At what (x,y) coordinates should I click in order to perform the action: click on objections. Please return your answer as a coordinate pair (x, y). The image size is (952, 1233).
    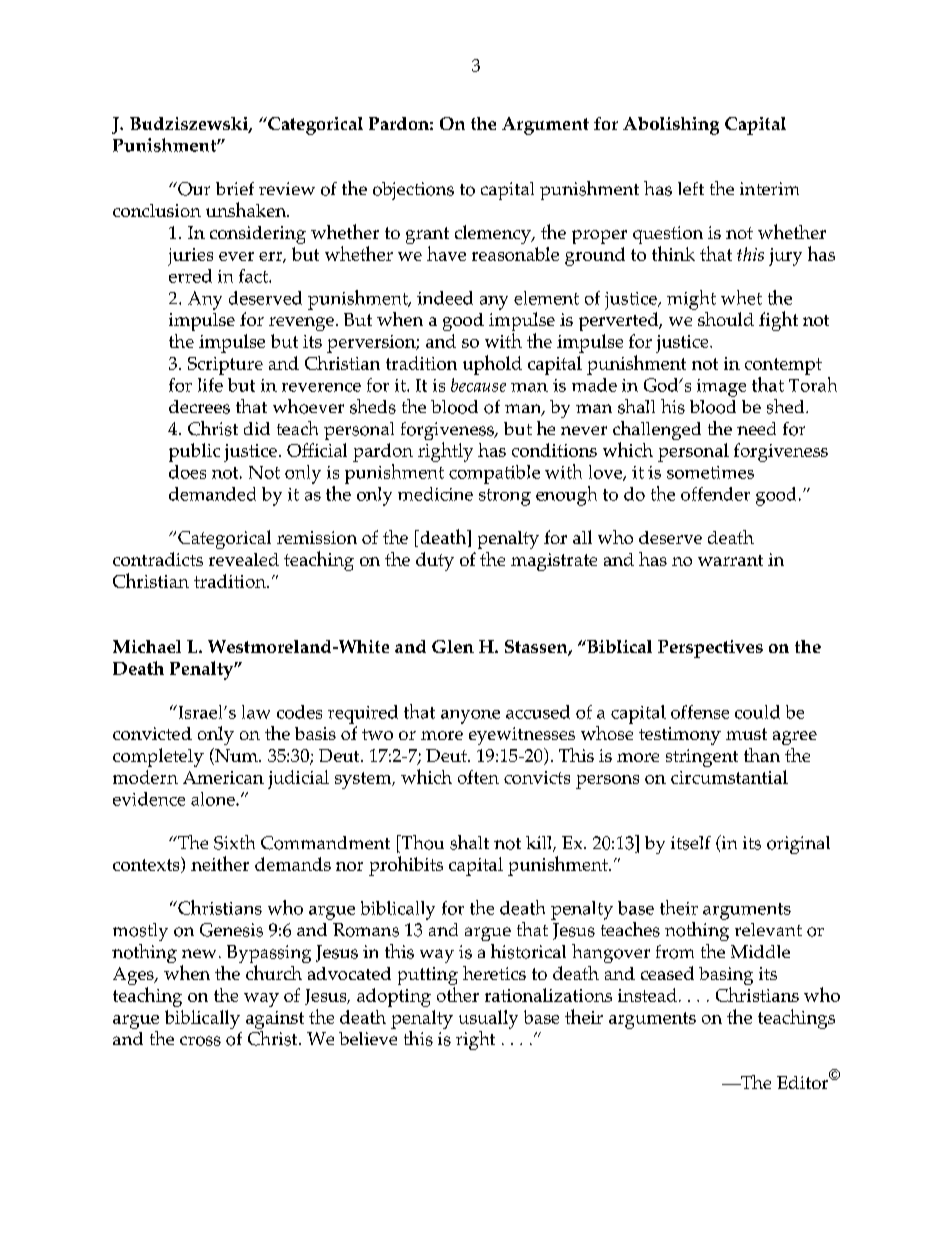
    Looking at the image, I should click on (413, 191).
